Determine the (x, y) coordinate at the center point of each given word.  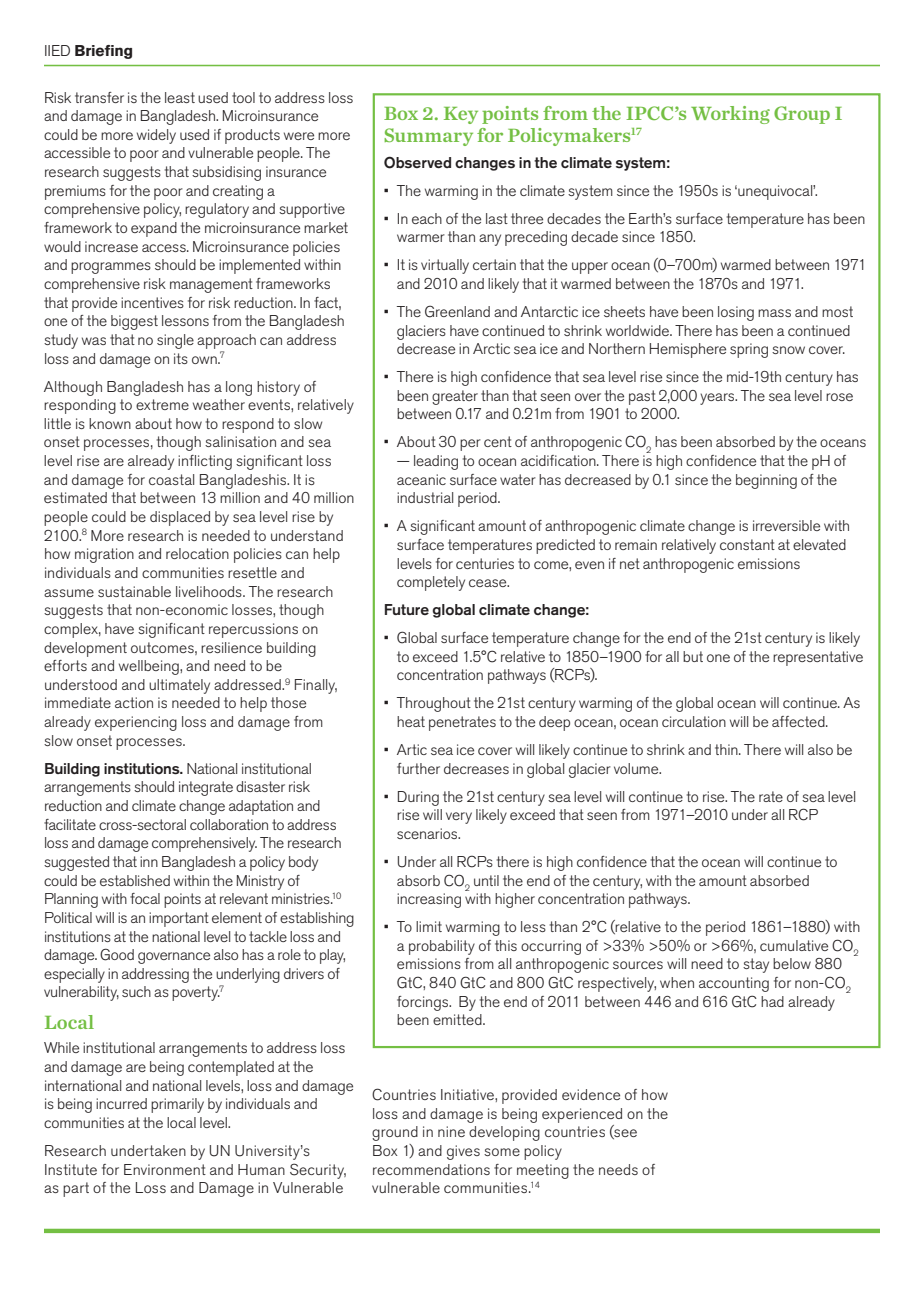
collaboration (229, 824)
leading (436, 462)
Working (730, 115)
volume (637, 768)
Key (461, 115)
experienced (582, 1115)
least (180, 97)
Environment (165, 1169)
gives (463, 1152)
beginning (766, 481)
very (459, 818)
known (110, 423)
